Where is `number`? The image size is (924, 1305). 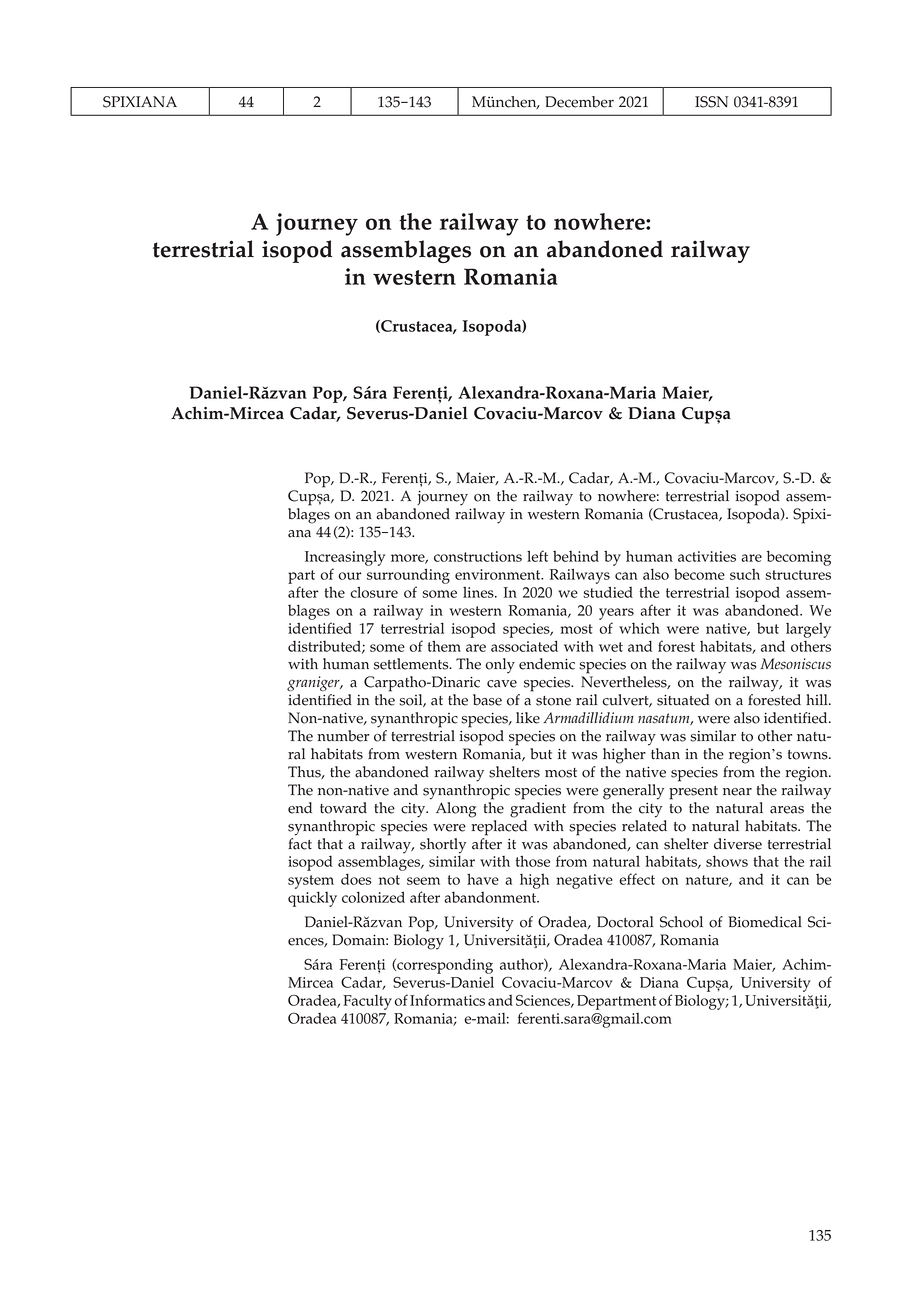
number is located at coordinates (343, 736).
